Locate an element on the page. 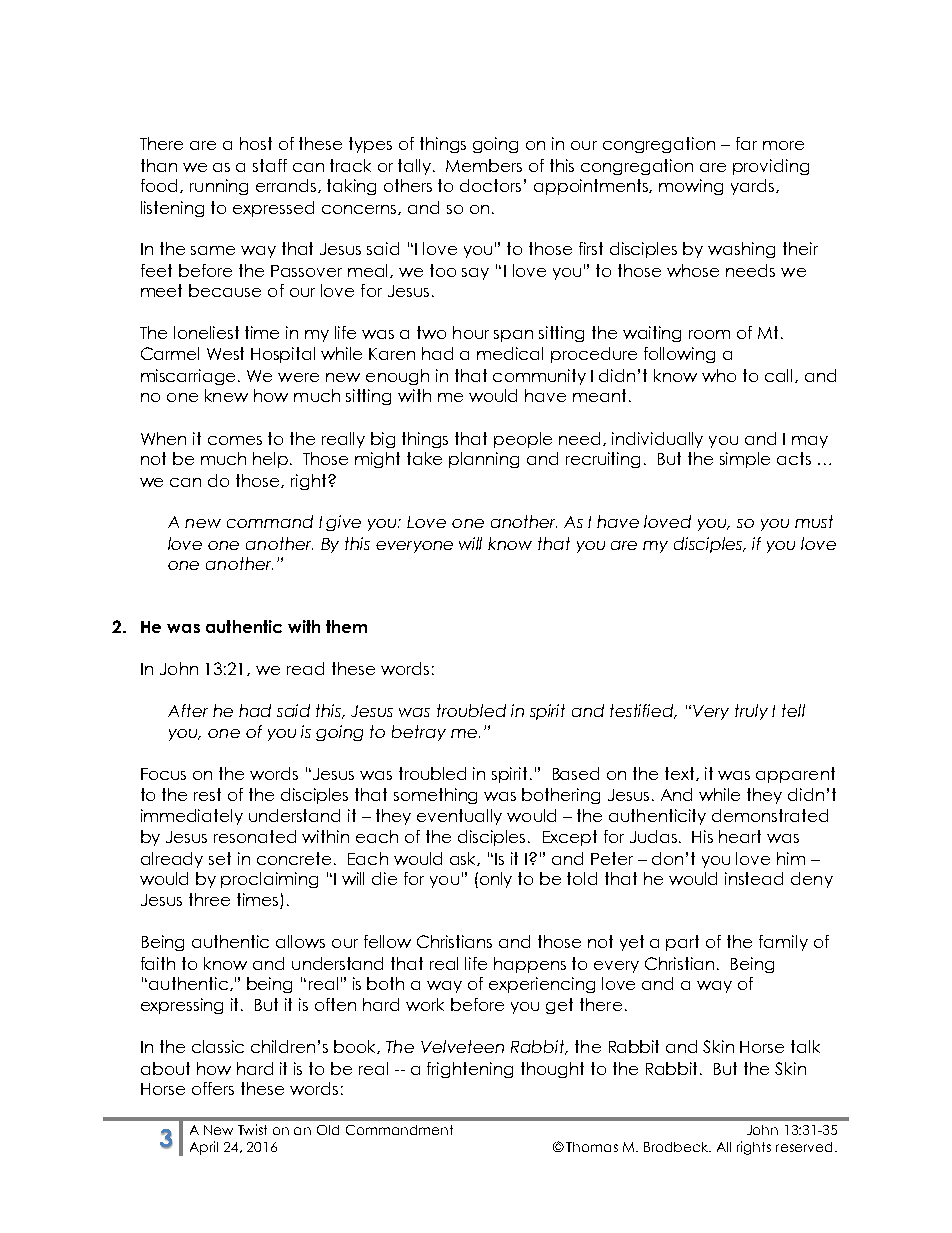 The height and width of the image is (1233, 952). Members is located at coordinates (484, 165).
